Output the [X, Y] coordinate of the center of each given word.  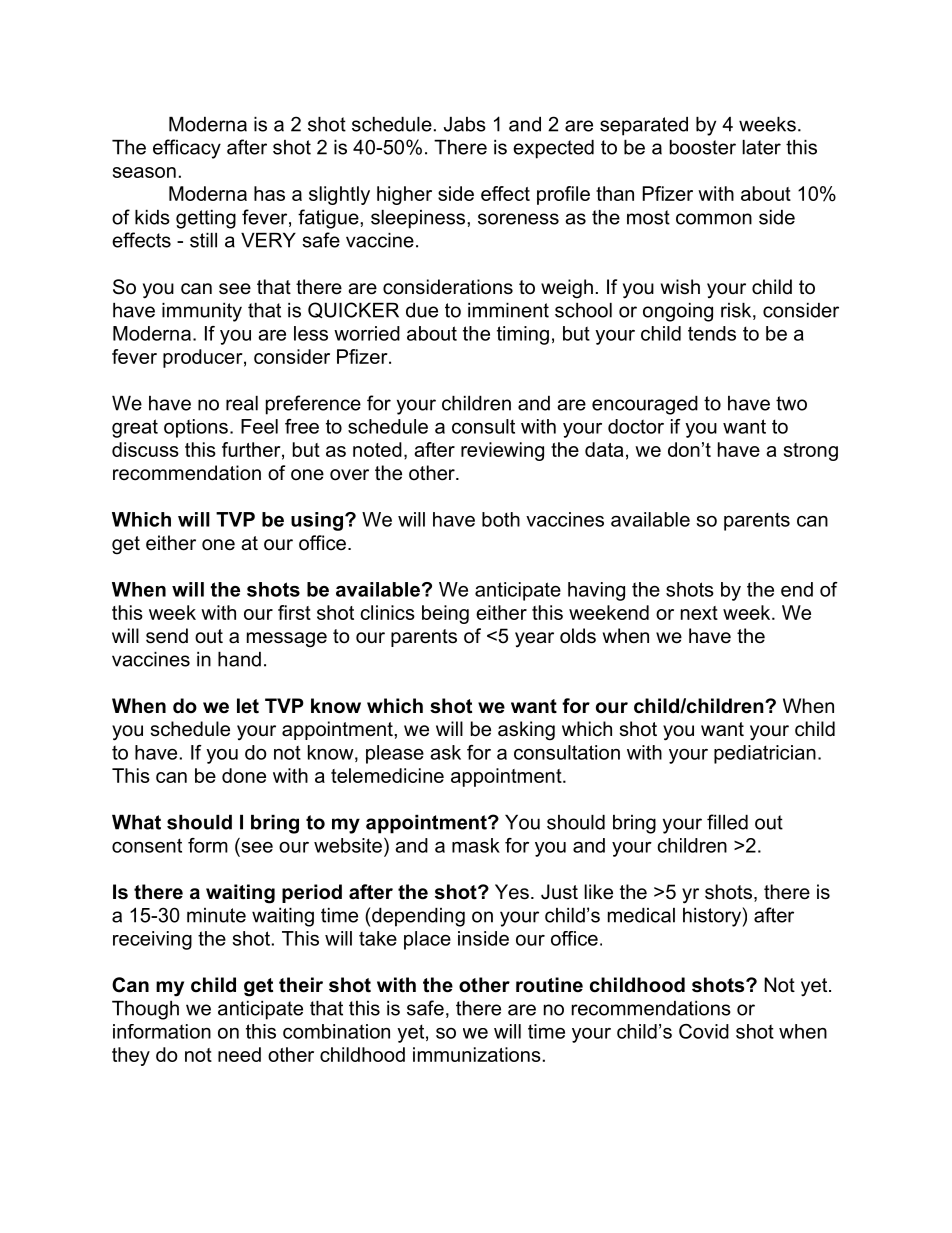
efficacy [187, 149]
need [239, 1054]
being [445, 614]
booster [703, 147]
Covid [704, 1031]
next [699, 613]
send [167, 636]
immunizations [477, 1054]
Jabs [465, 124]
